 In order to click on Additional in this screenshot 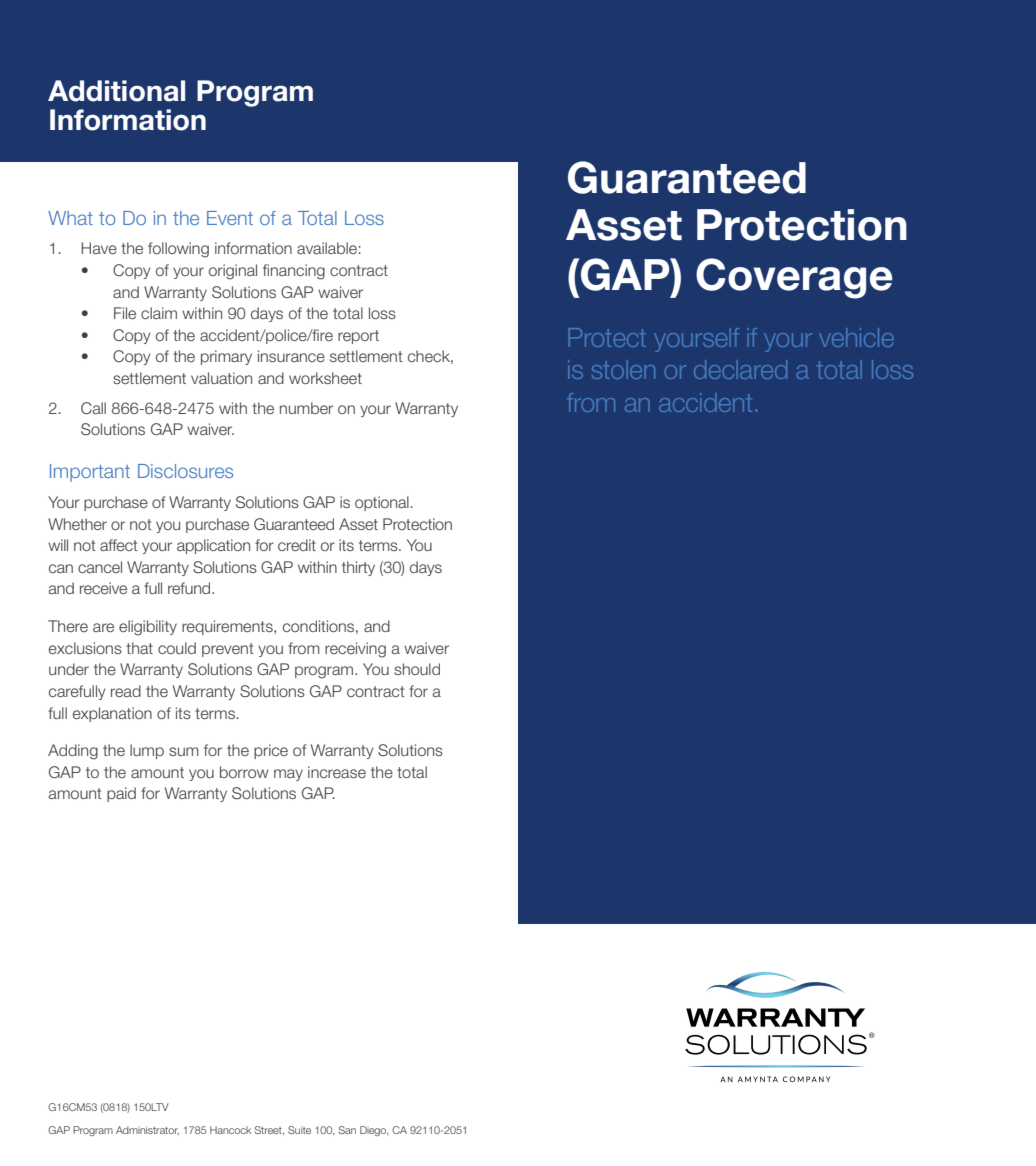, I will do `click(116, 91)`.
